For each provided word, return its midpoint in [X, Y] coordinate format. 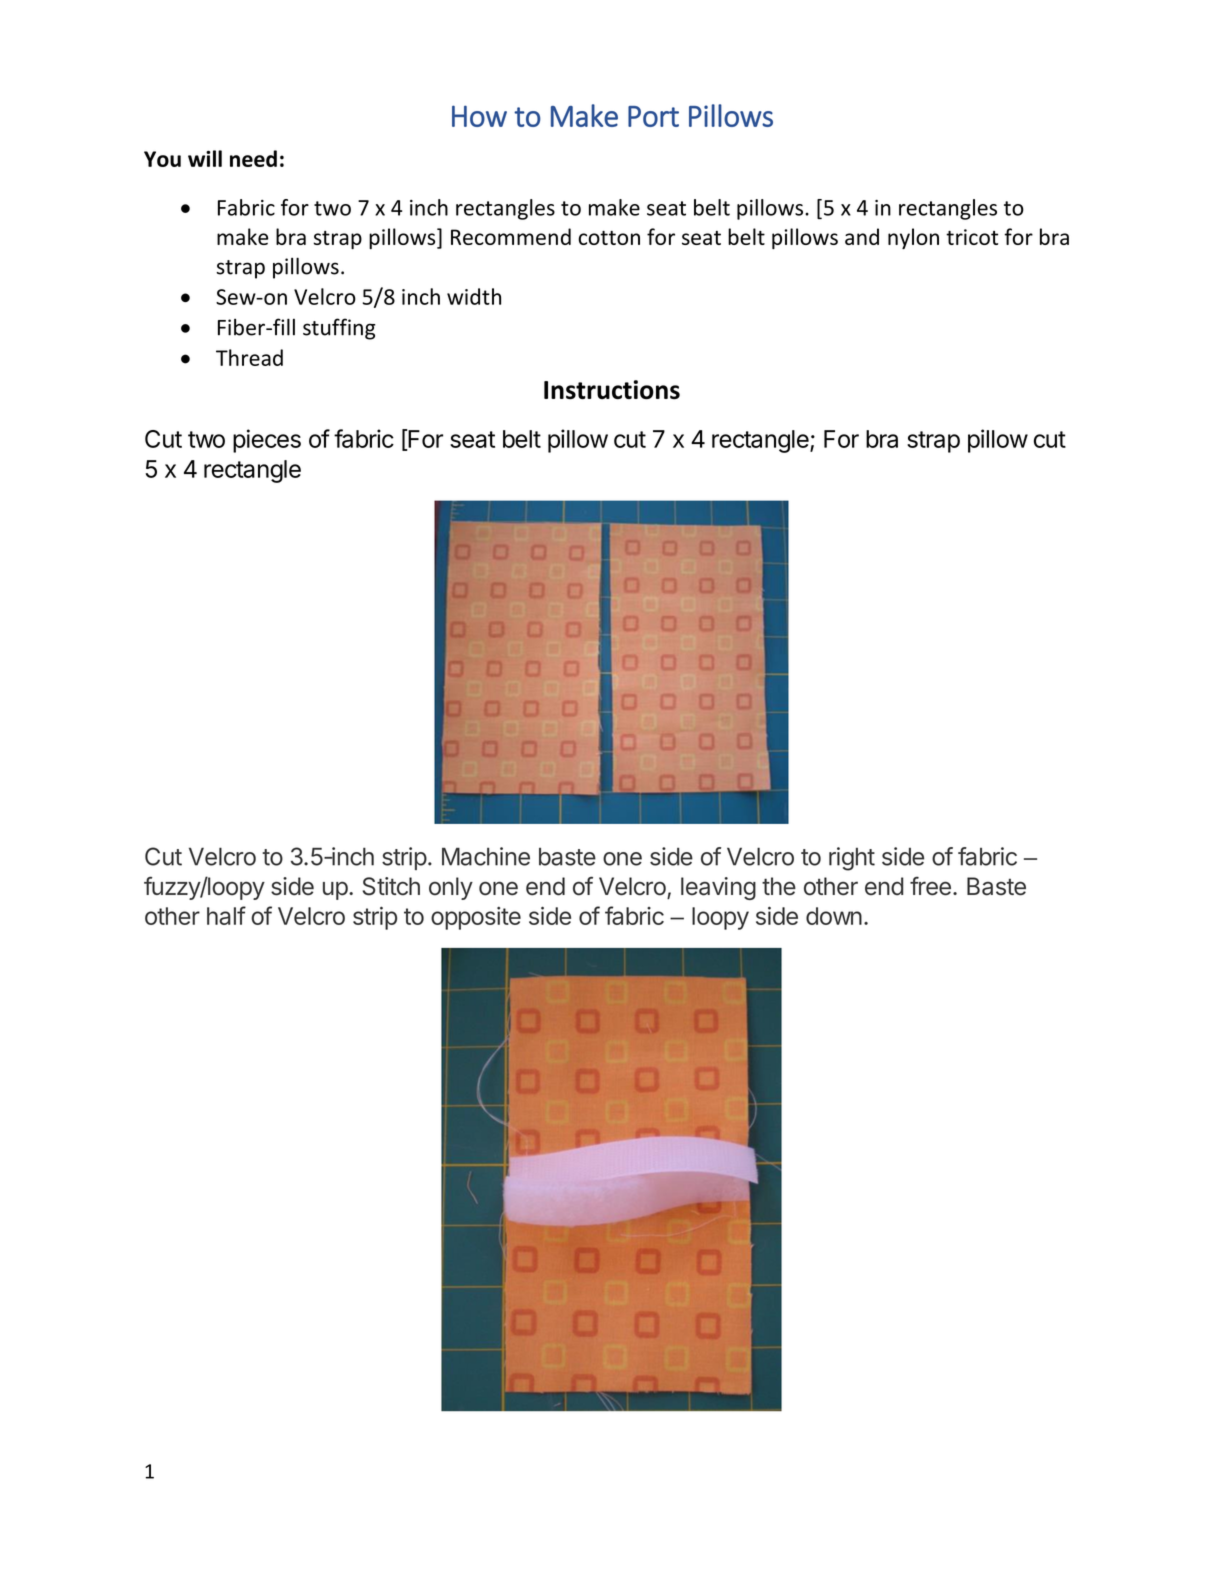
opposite [476, 918]
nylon [913, 238]
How [479, 116]
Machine [486, 856]
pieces [267, 441]
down [834, 916]
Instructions [612, 390]
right [852, 859]
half [226, 915]
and [862, 236]
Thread [249, 357]
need [253, 158]
